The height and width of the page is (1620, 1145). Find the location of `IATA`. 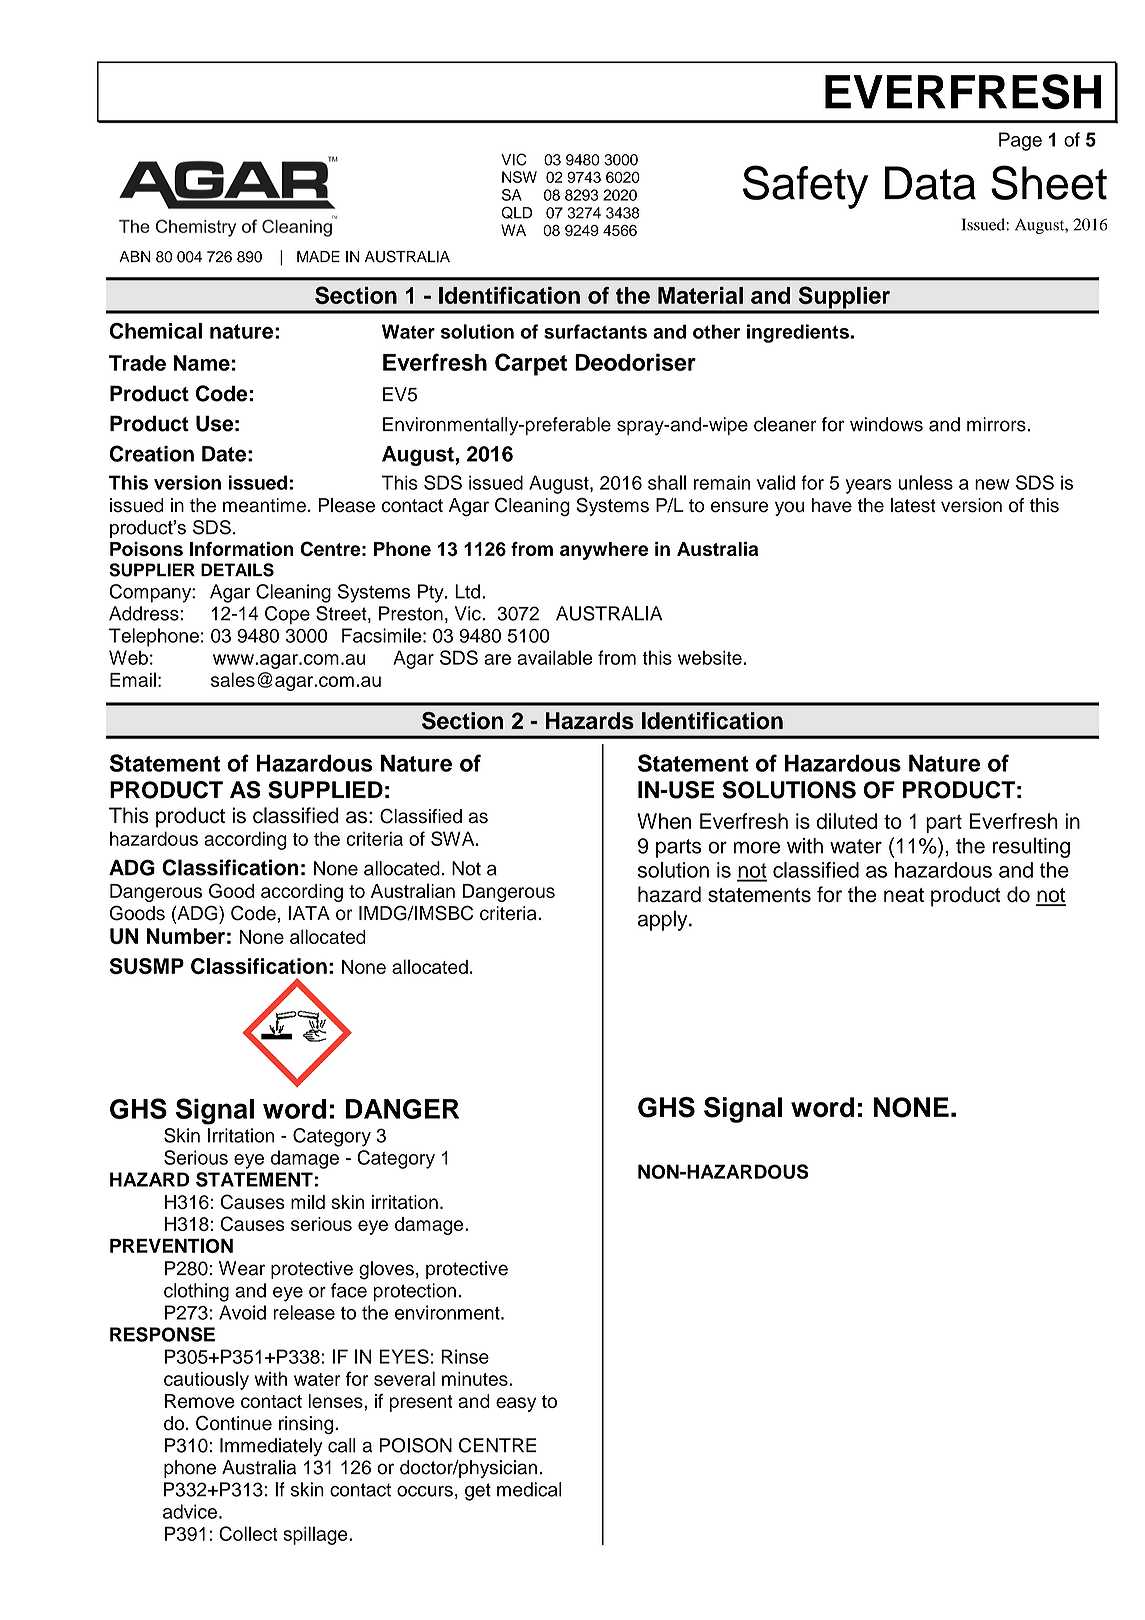

IATA is located at coordinates (309, 913).
